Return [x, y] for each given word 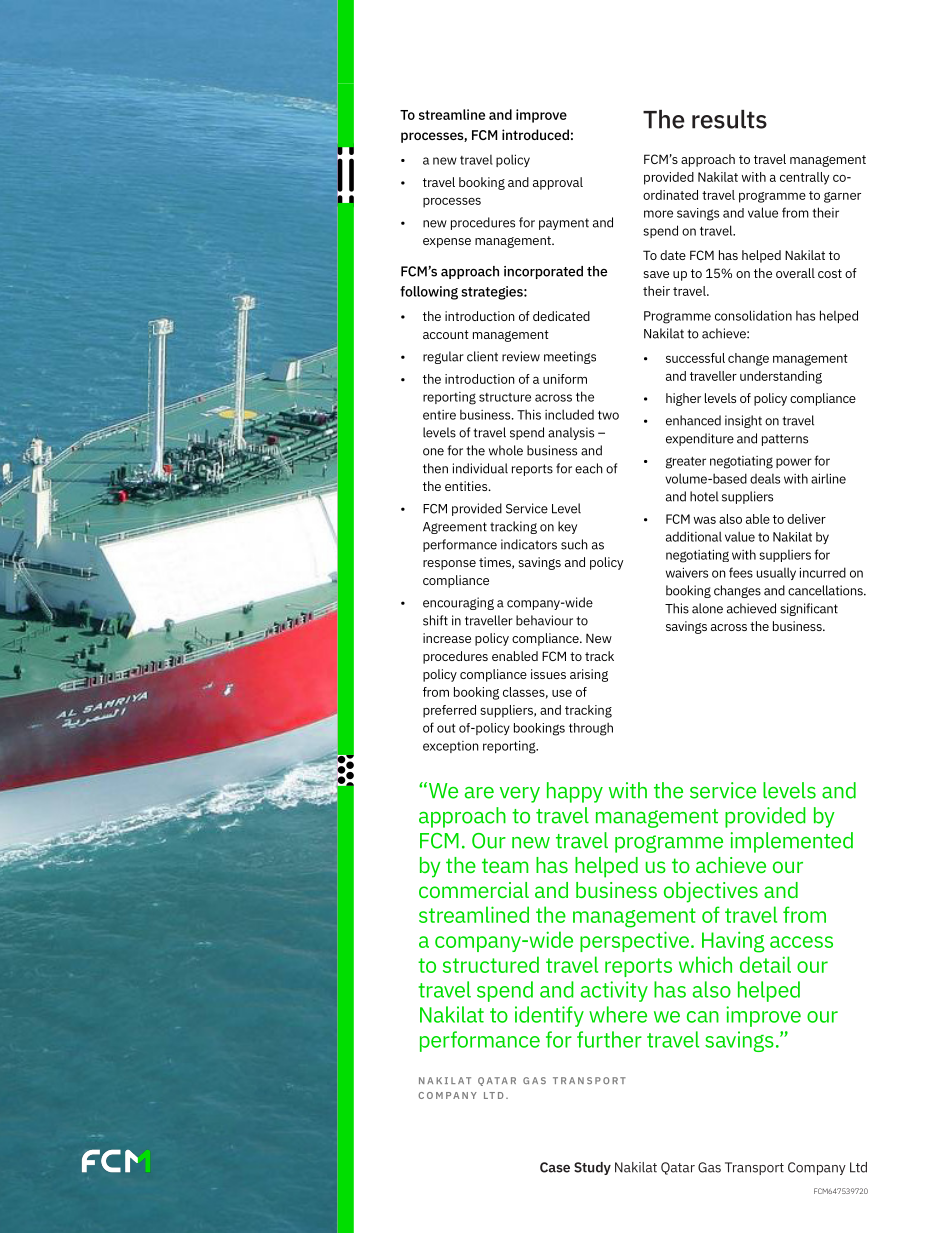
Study [592, 1168]
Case [555, 1167]
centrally [804, 178]
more [658, 214]
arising [589, 675]
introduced [535, 134]
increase [447, 638]
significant [809, 609]
